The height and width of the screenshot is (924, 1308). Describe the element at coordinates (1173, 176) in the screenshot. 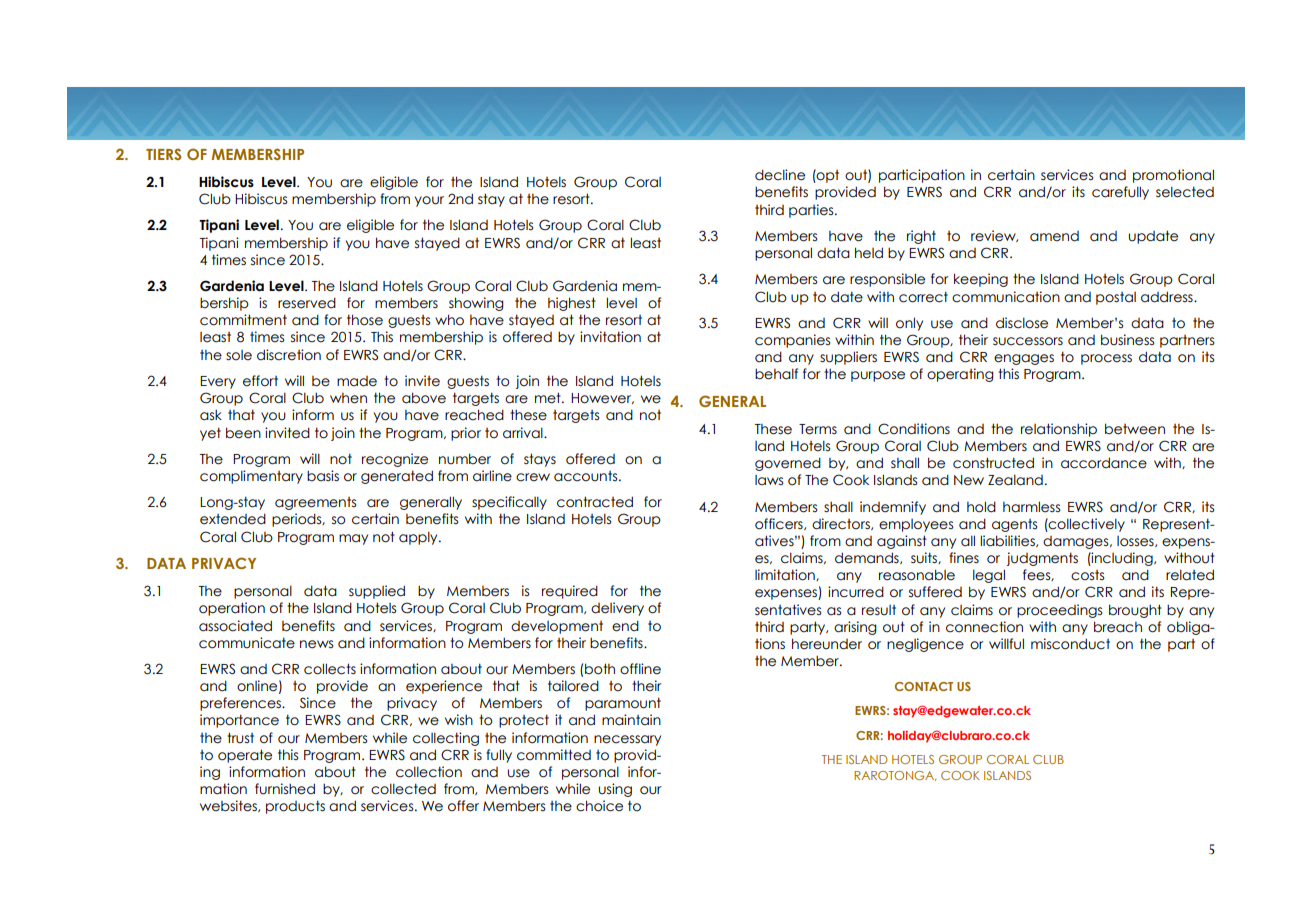

I see `promotional` at that location.
